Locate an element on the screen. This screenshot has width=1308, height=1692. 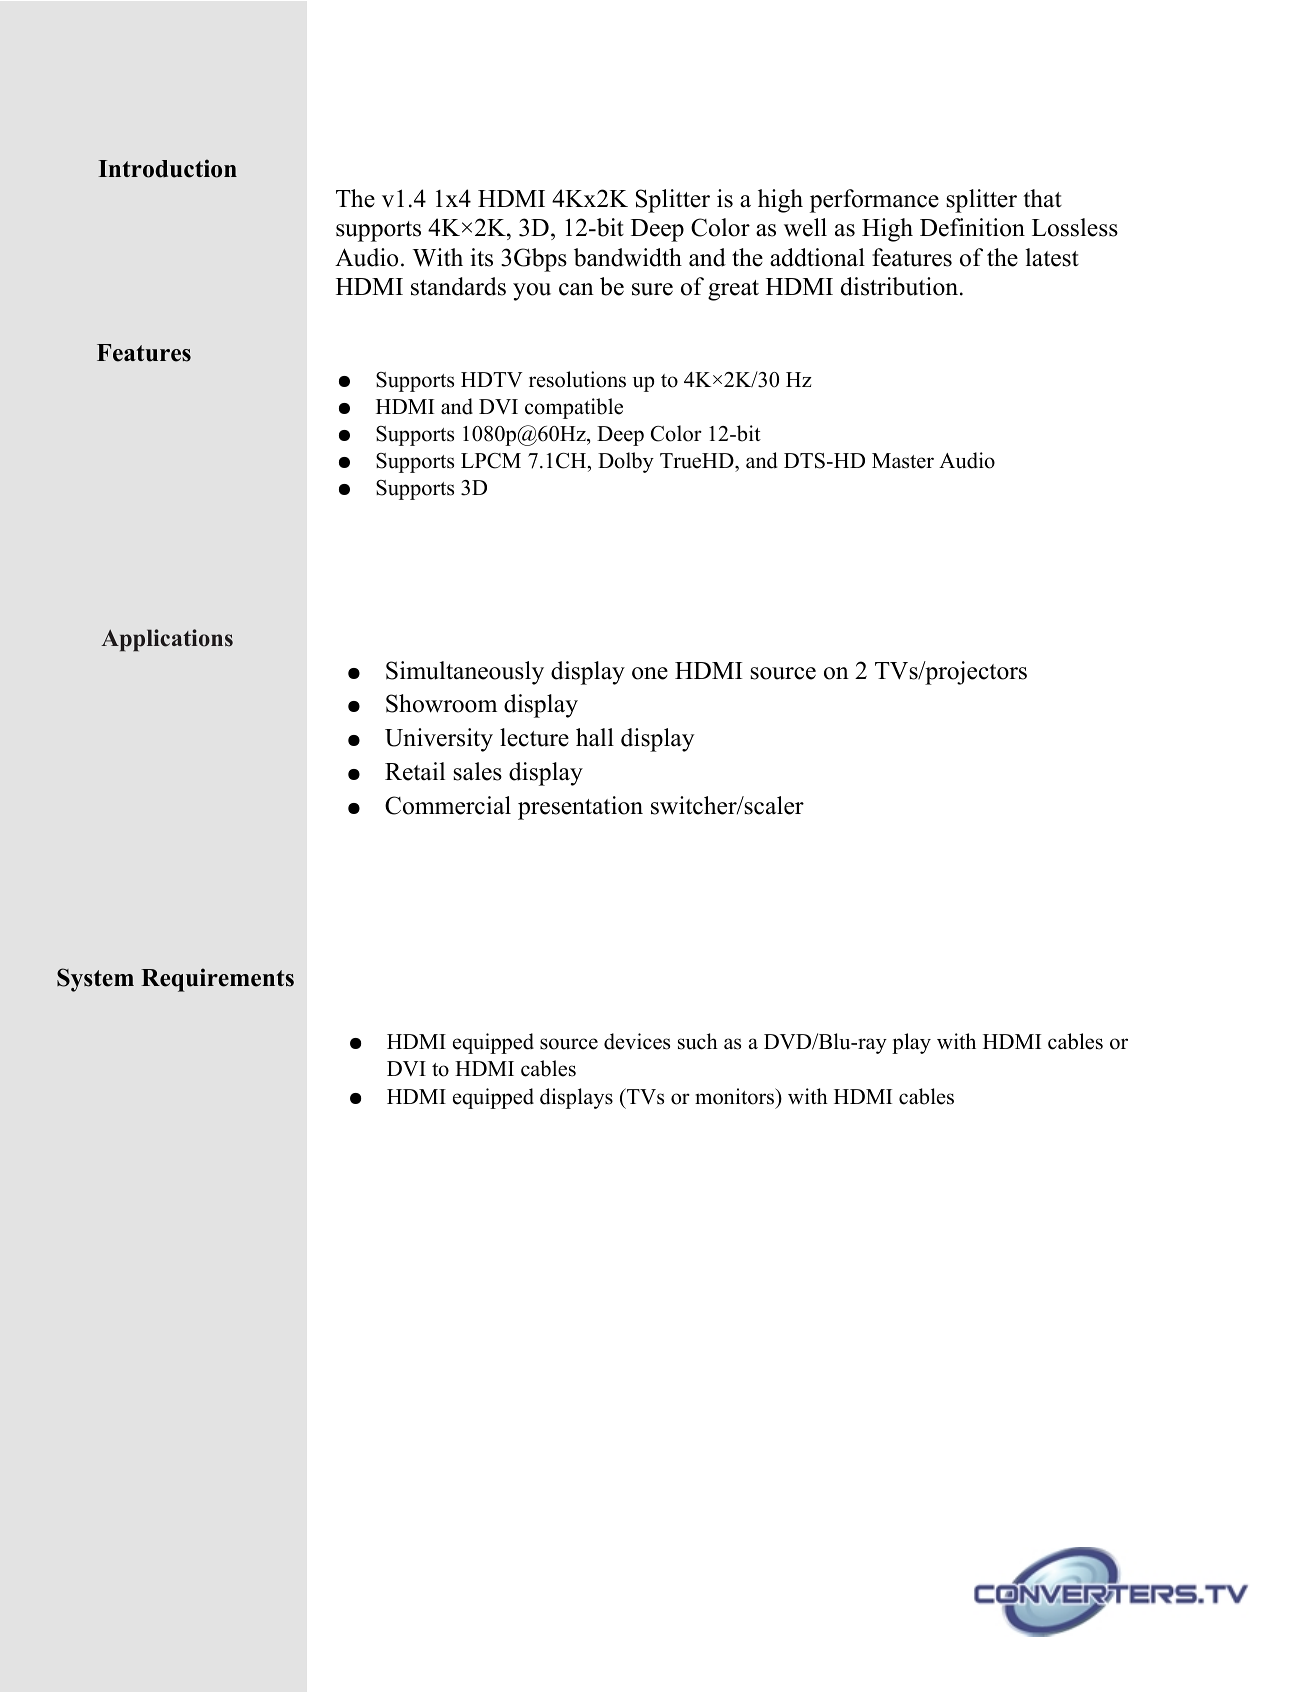
one is located at coordinates (650, 673).
